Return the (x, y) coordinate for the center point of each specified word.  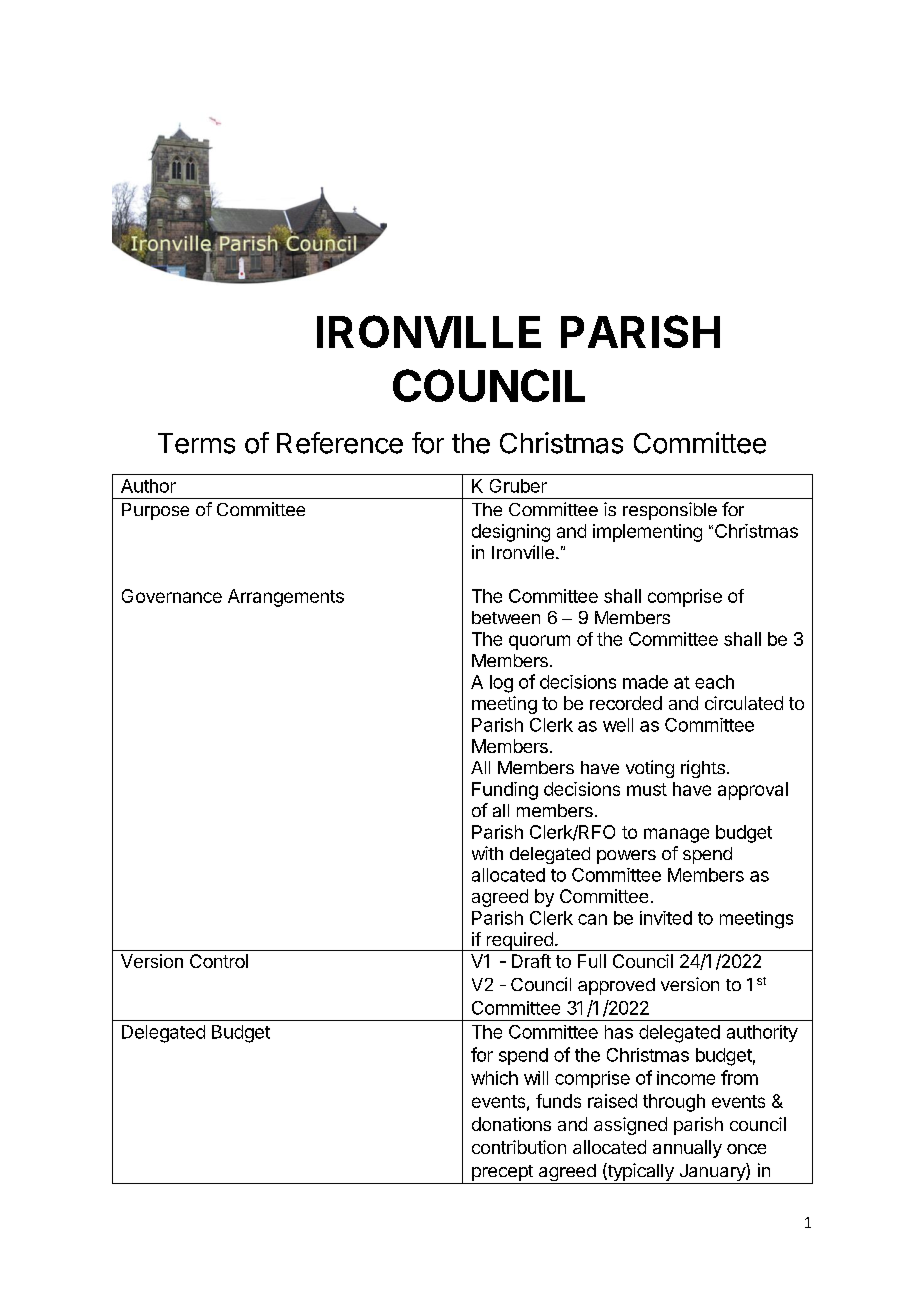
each (714, 682)
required (519, 941)
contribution (519, 1147)
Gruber (518, 486)
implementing (647, 533)
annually (687, 1149)
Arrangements (286, 598)
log (501, 684)
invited (666, 918)
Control (219, 961)
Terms (196, 443)
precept (502, 1173)
